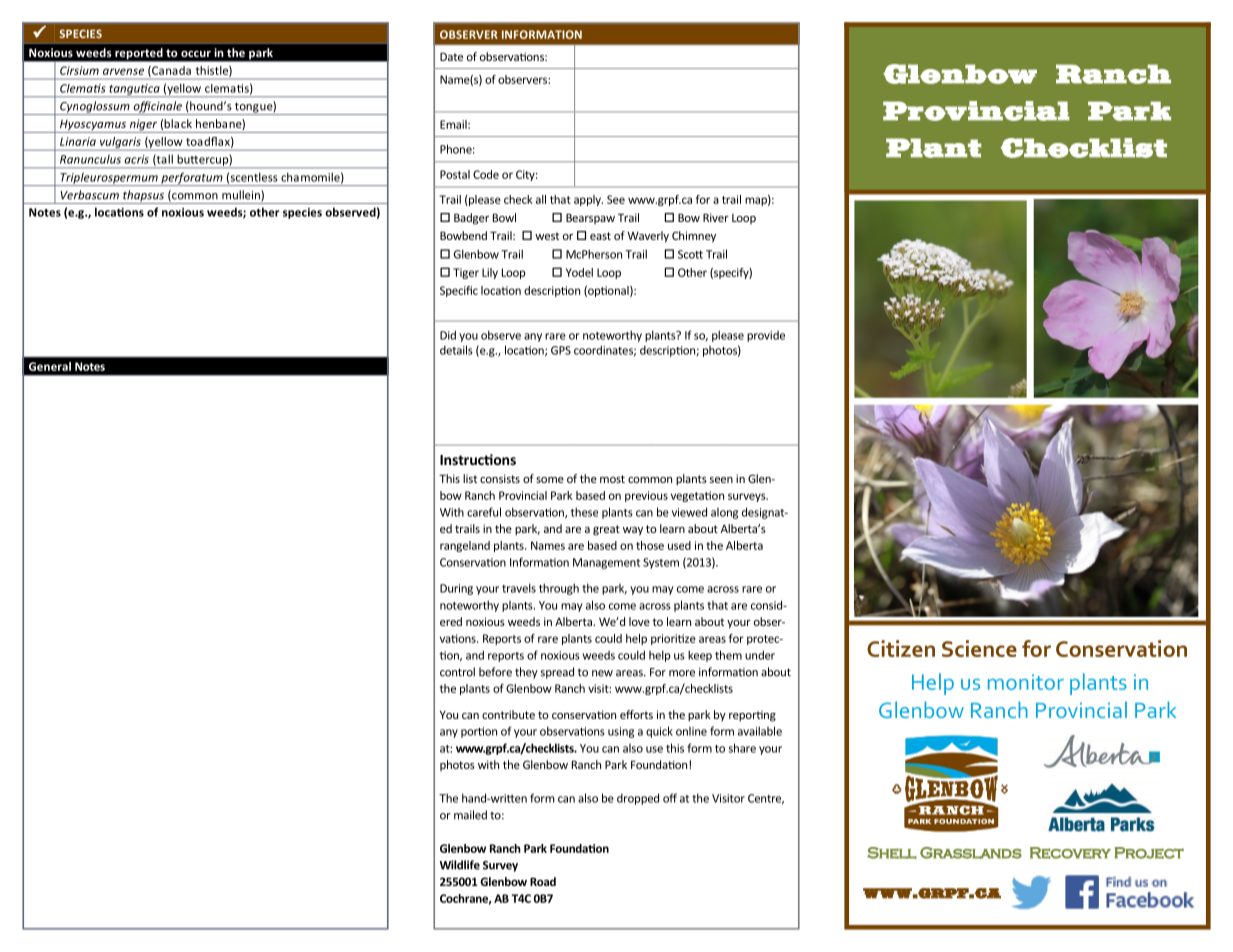  What do you see at coordinates (456, 589) in the page?
I see `During` at bounding box center [456, 589].
